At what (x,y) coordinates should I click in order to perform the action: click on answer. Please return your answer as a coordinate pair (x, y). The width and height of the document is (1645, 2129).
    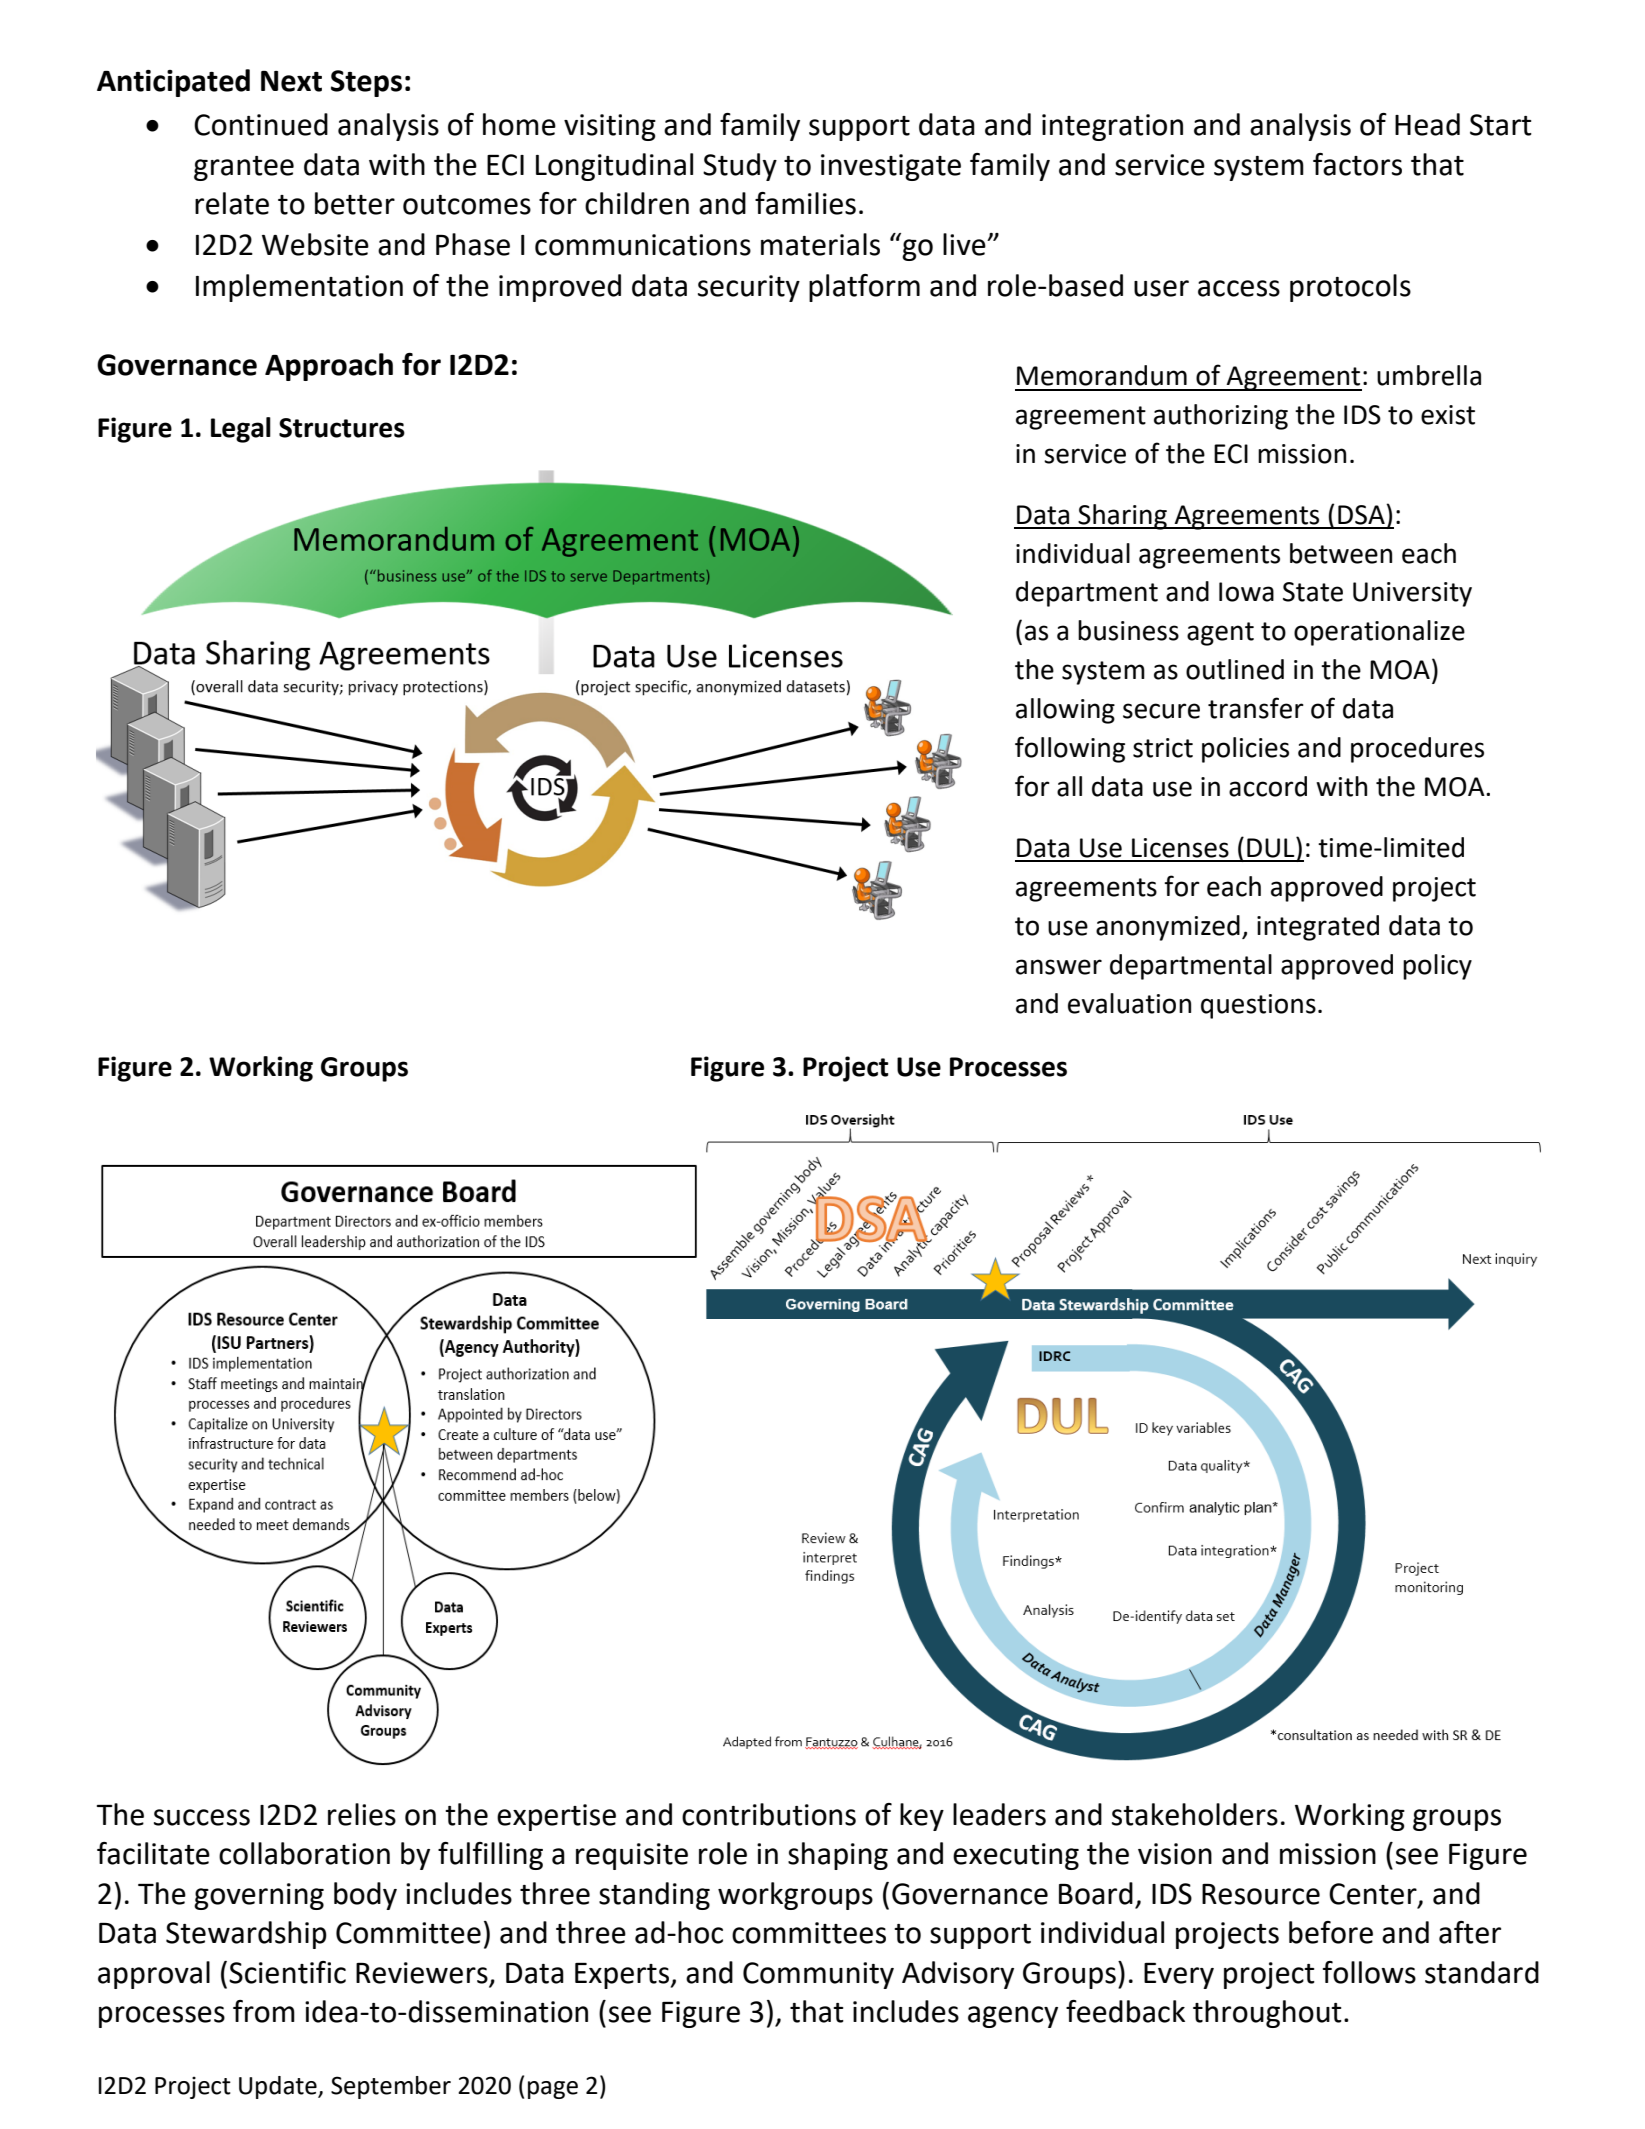
    Looking at the image, I should click on (1059, 967).
